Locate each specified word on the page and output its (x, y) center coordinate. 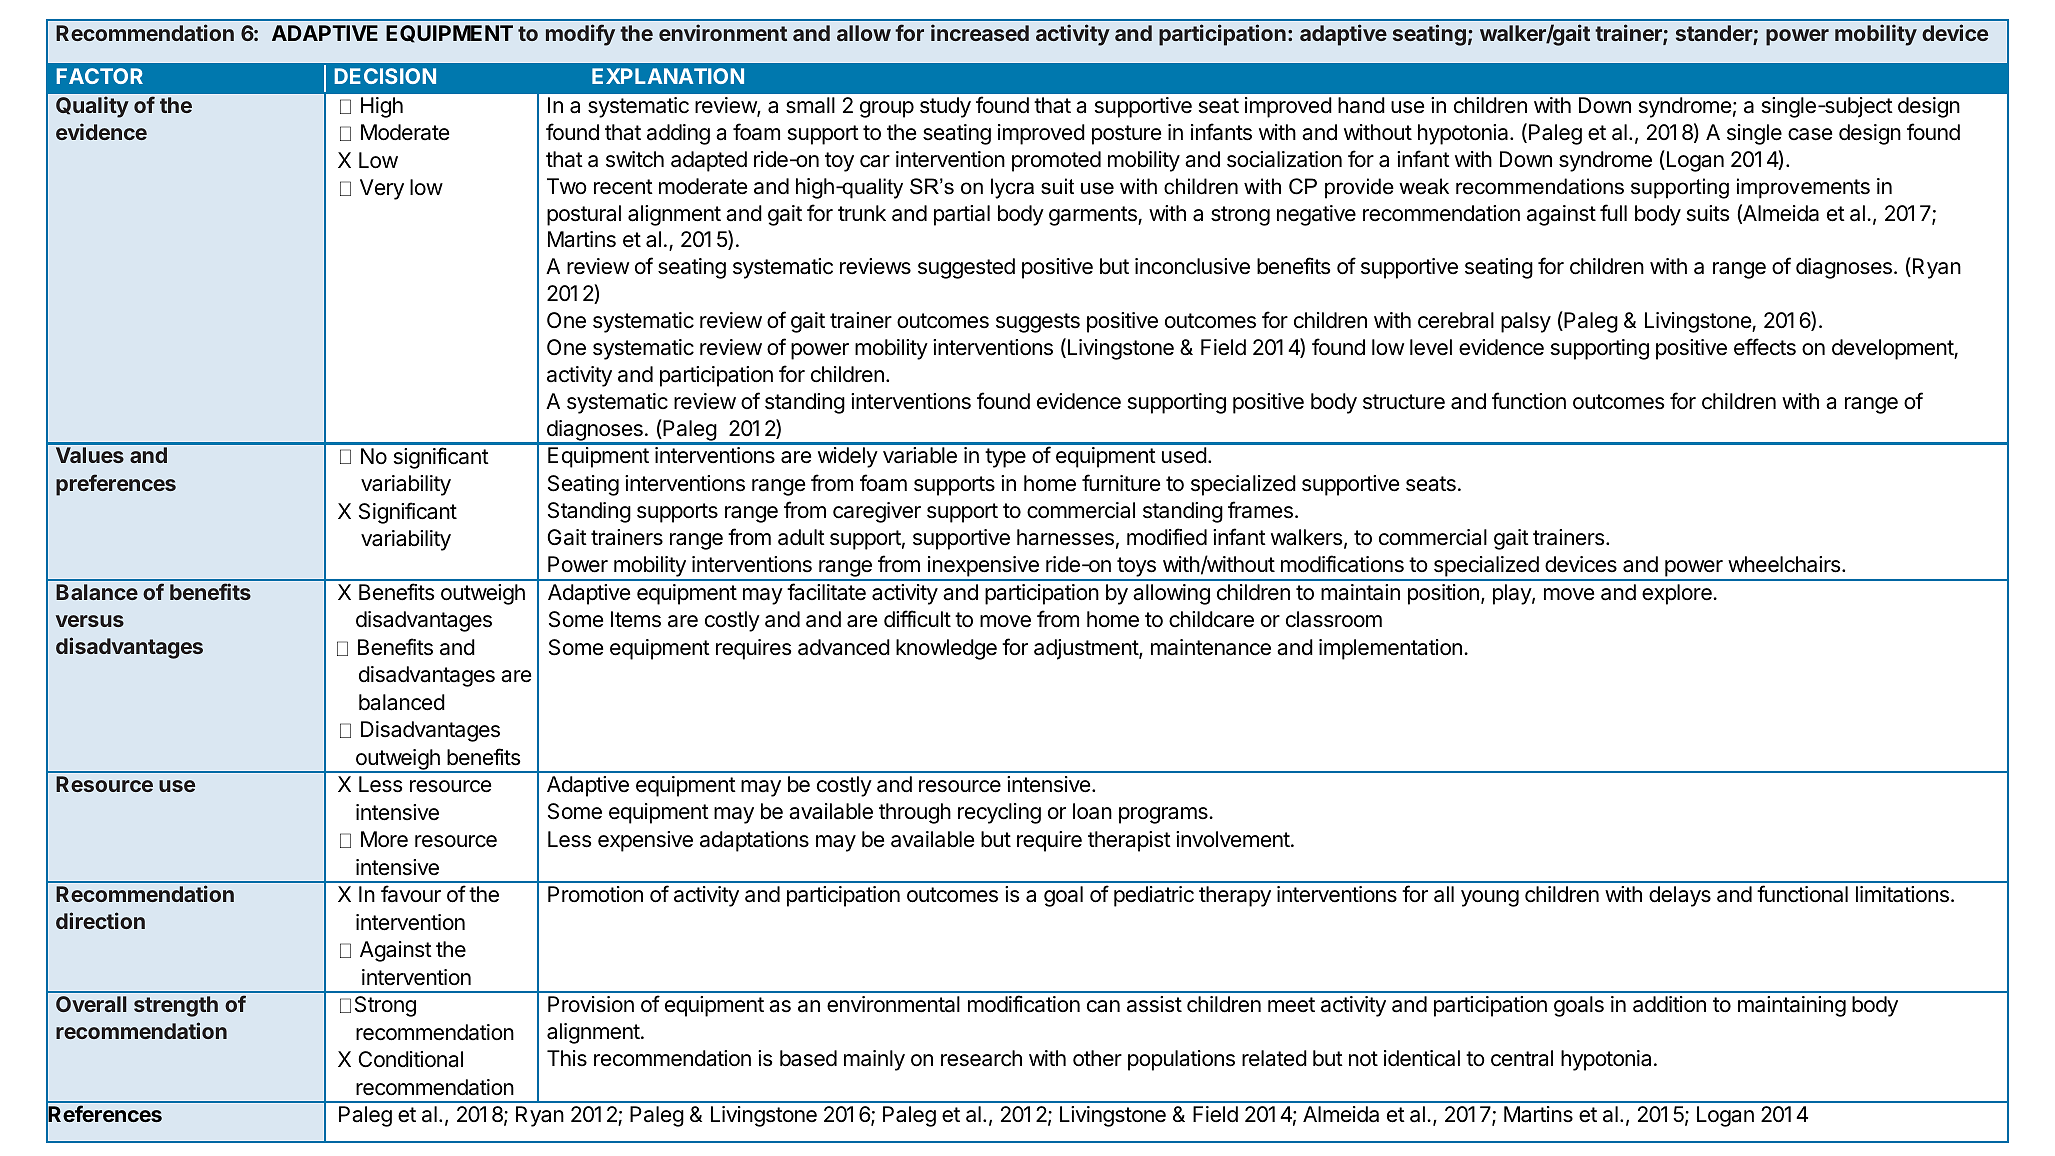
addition (1669, 1004)
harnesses (1065, 537)
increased (980, 32)
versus (90, 621)
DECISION (385, 76)
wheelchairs (1785, 564)
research (981, 1058)
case (1810, 134)
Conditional (410, 1059)
